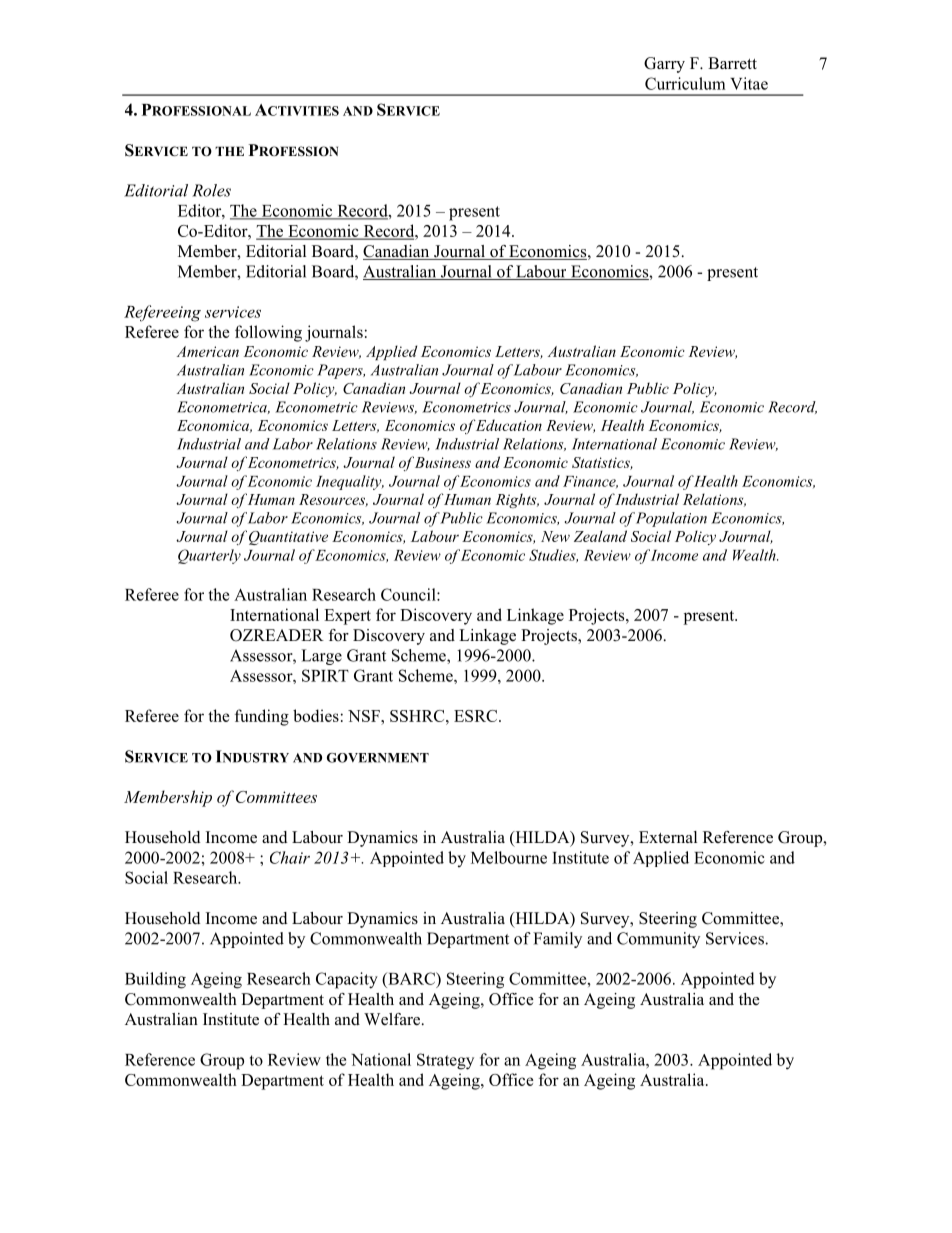 The image size is (952, 1233). I want to click on Strategy, so click(445, 1061).
